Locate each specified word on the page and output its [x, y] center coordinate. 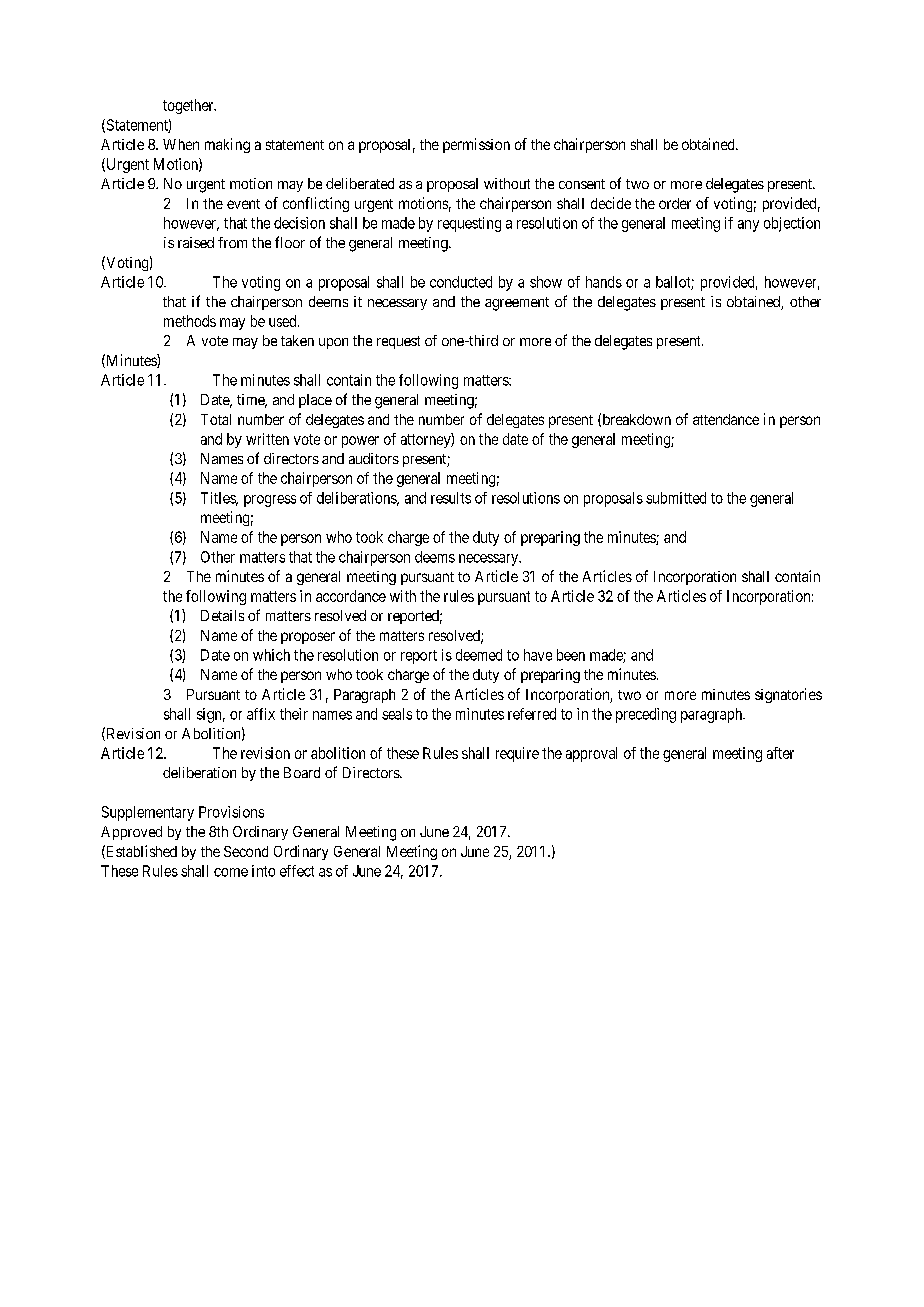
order [675, 203]
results [451, 498]
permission [476, 145]
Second [246, 851]
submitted [676, 498]
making [227, 145]
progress [270, 501]
